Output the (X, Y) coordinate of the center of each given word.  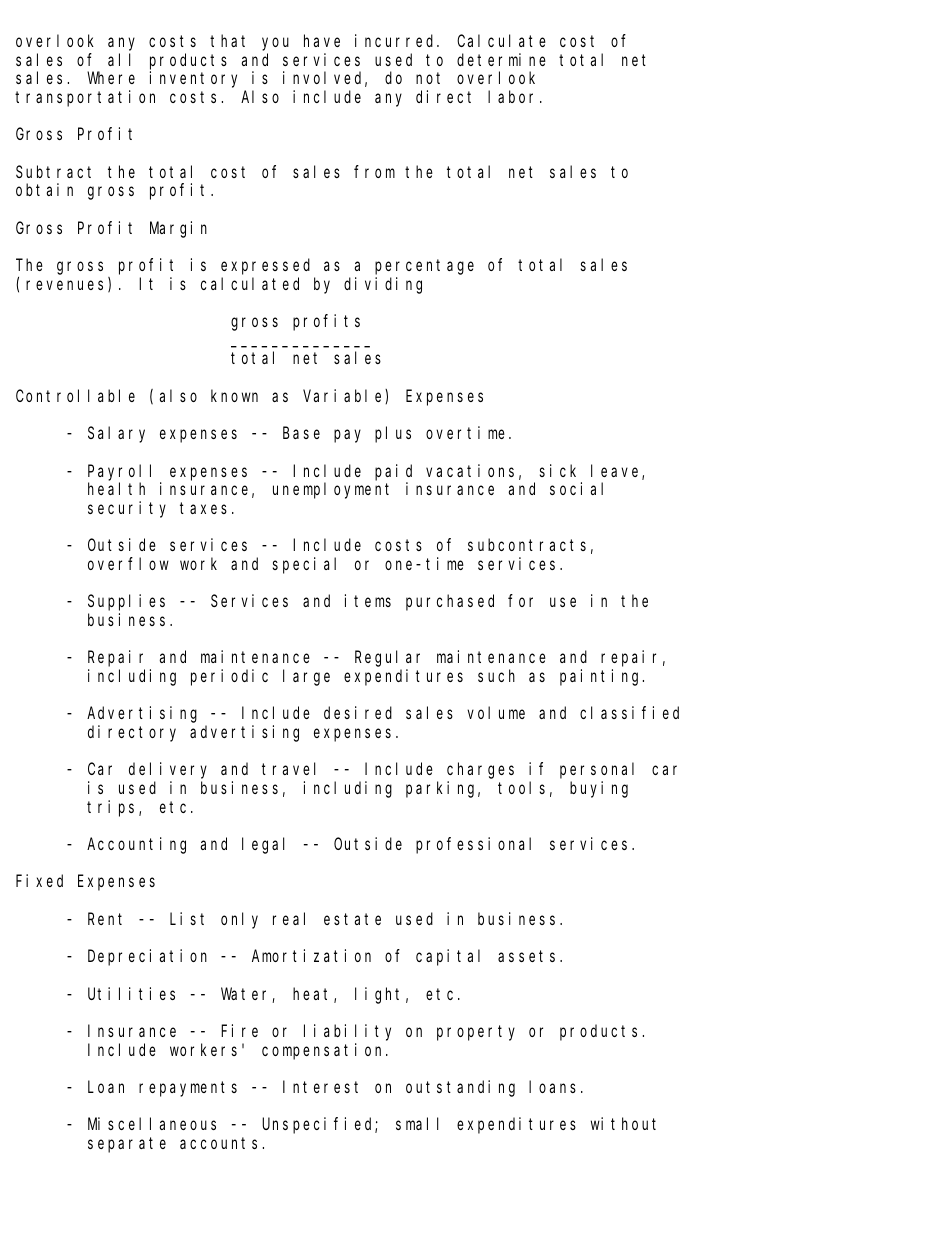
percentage (424, 267)
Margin (178, 229)
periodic (229, 677)
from (374, 171)
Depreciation (147, 957)
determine (501, 59)
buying (599, 789)
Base (301, 433)
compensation (324, 1051)
